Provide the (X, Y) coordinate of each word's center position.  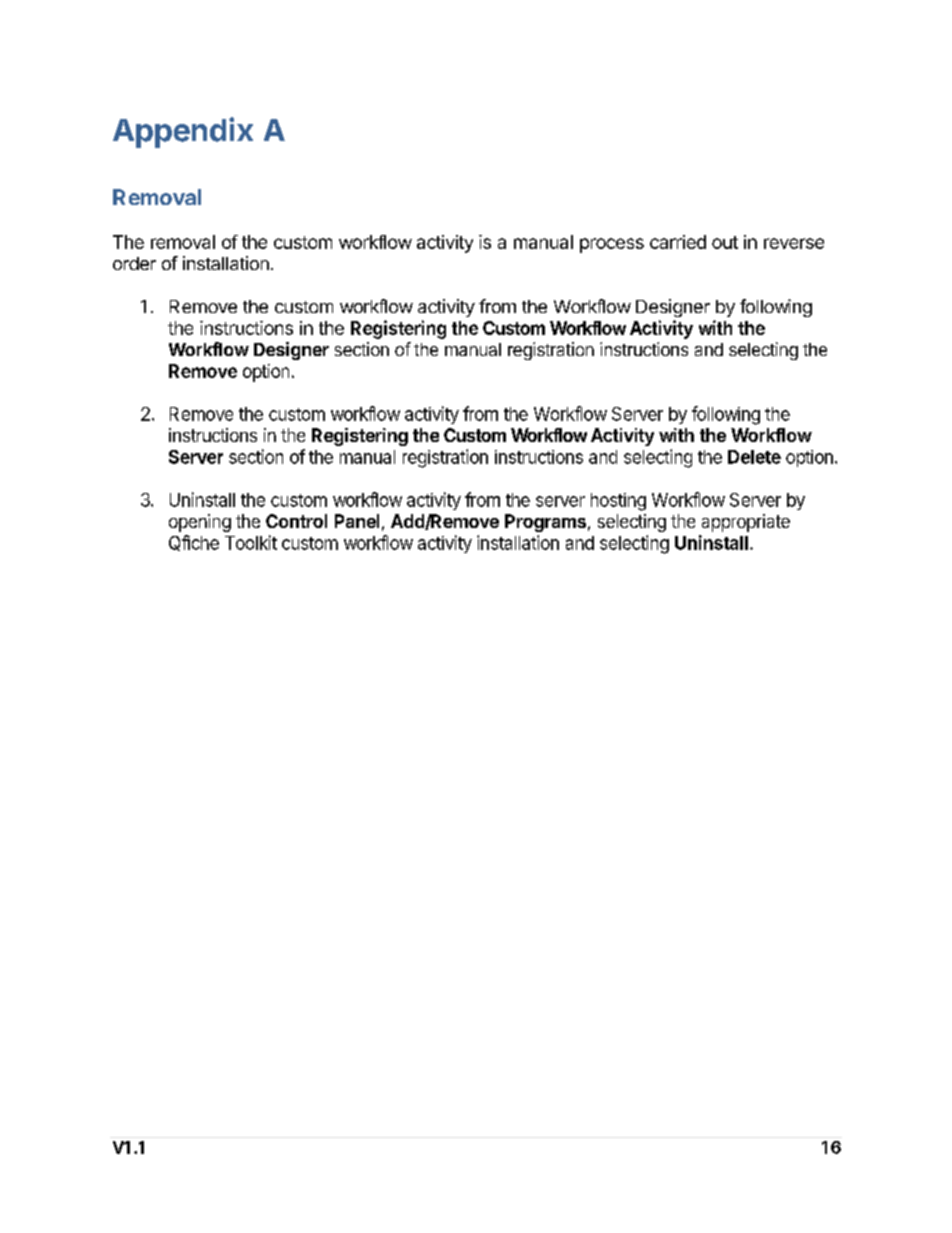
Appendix (183, 132)
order (134, 263)
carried (678, 242)
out (725, 242)
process (612, 245)
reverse (794, 243)
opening (200, 523)
